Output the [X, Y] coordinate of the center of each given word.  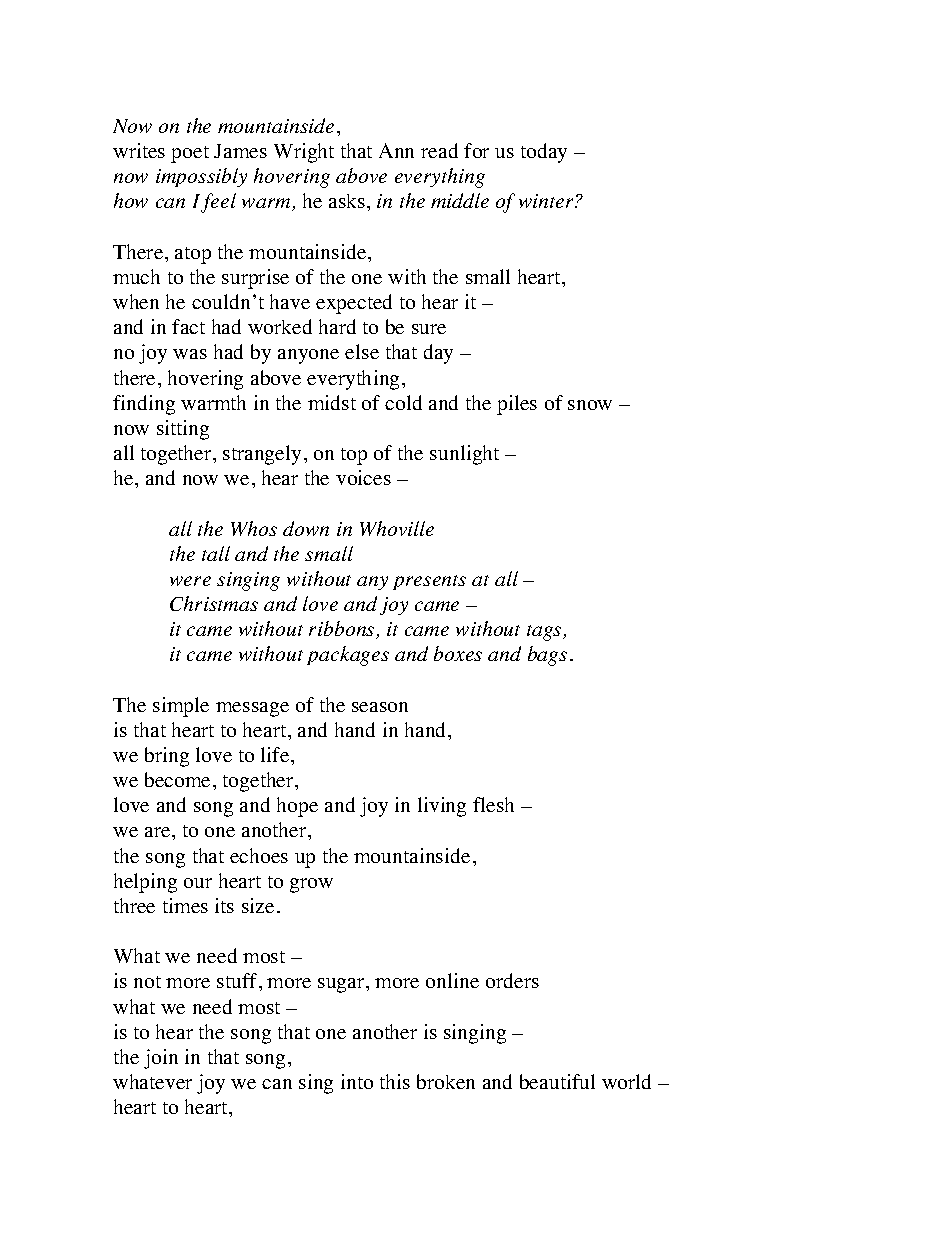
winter [547, 201]
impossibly [201, 177]
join [161, 1059]
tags [545, 633]
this [395, 1081]
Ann [396, 150]
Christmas [214, 603]
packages [348, 656]
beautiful [557, 1081]
